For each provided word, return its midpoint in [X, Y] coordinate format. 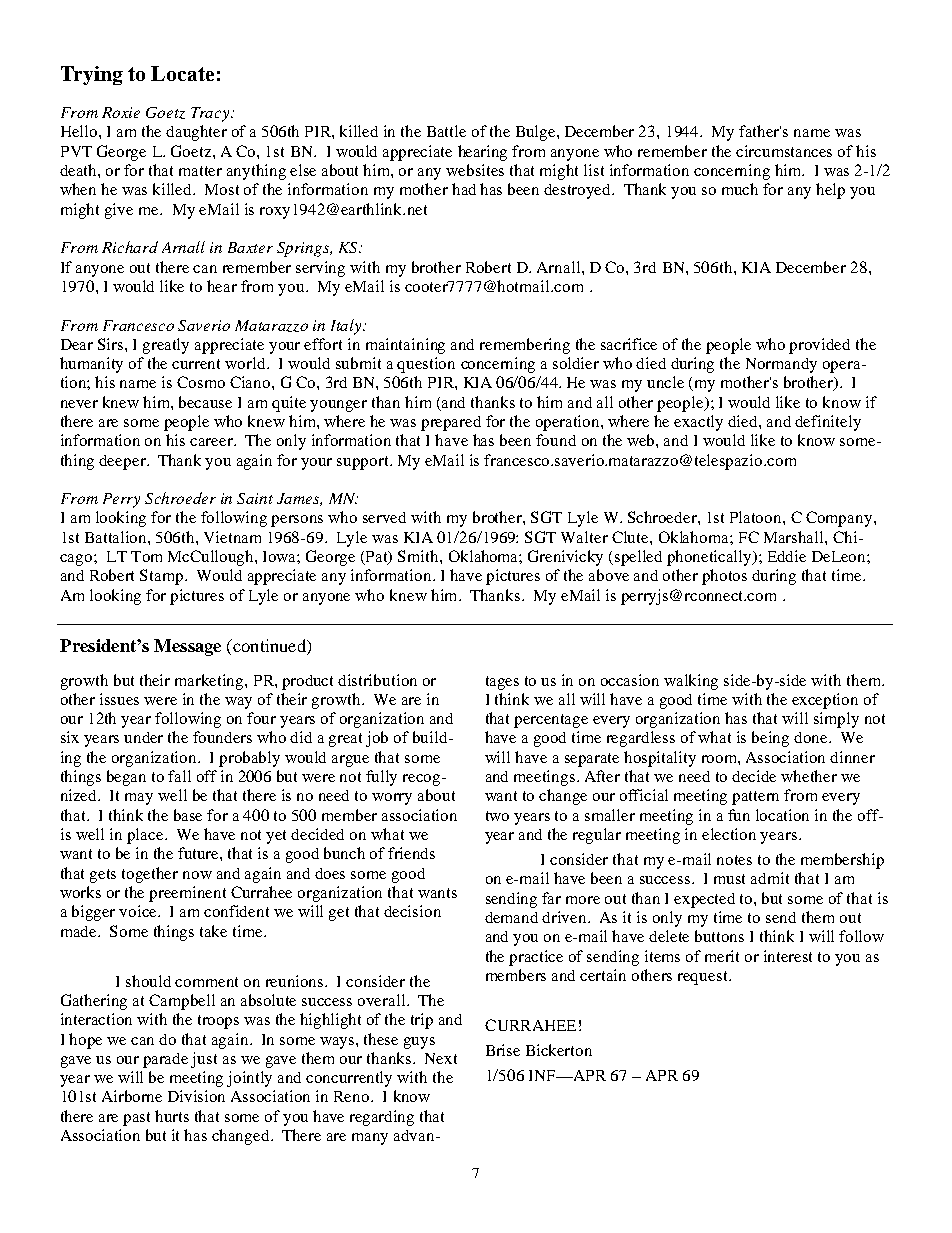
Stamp [163, 577]
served [384, 517]
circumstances [784, 151]
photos [724, 577]
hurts [172, 1116]
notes [734, 860]
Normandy [781, 365]
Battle [446, 131]
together [150, 875]
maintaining [405, 346]
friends [411, 853]
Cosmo [201, 382]
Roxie [121, 112]
